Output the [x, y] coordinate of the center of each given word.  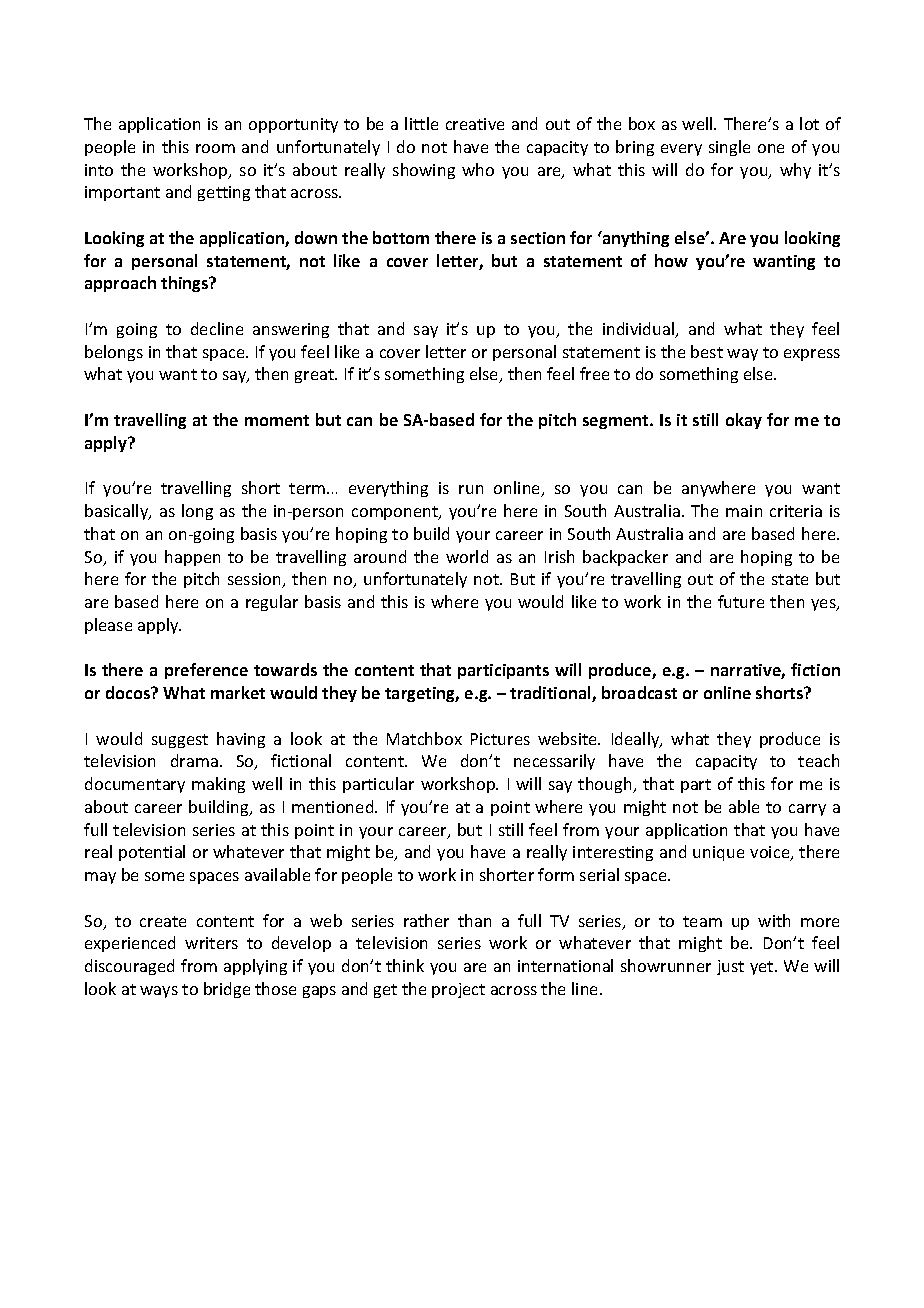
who [478, 169]
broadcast [639, 692]
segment [617, 422]
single [729, 148]
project [458, 990]
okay [744, 421]
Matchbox [424, 738]
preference [206, 671]
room [215, 148]
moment [277, 420]
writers [211, 943]
